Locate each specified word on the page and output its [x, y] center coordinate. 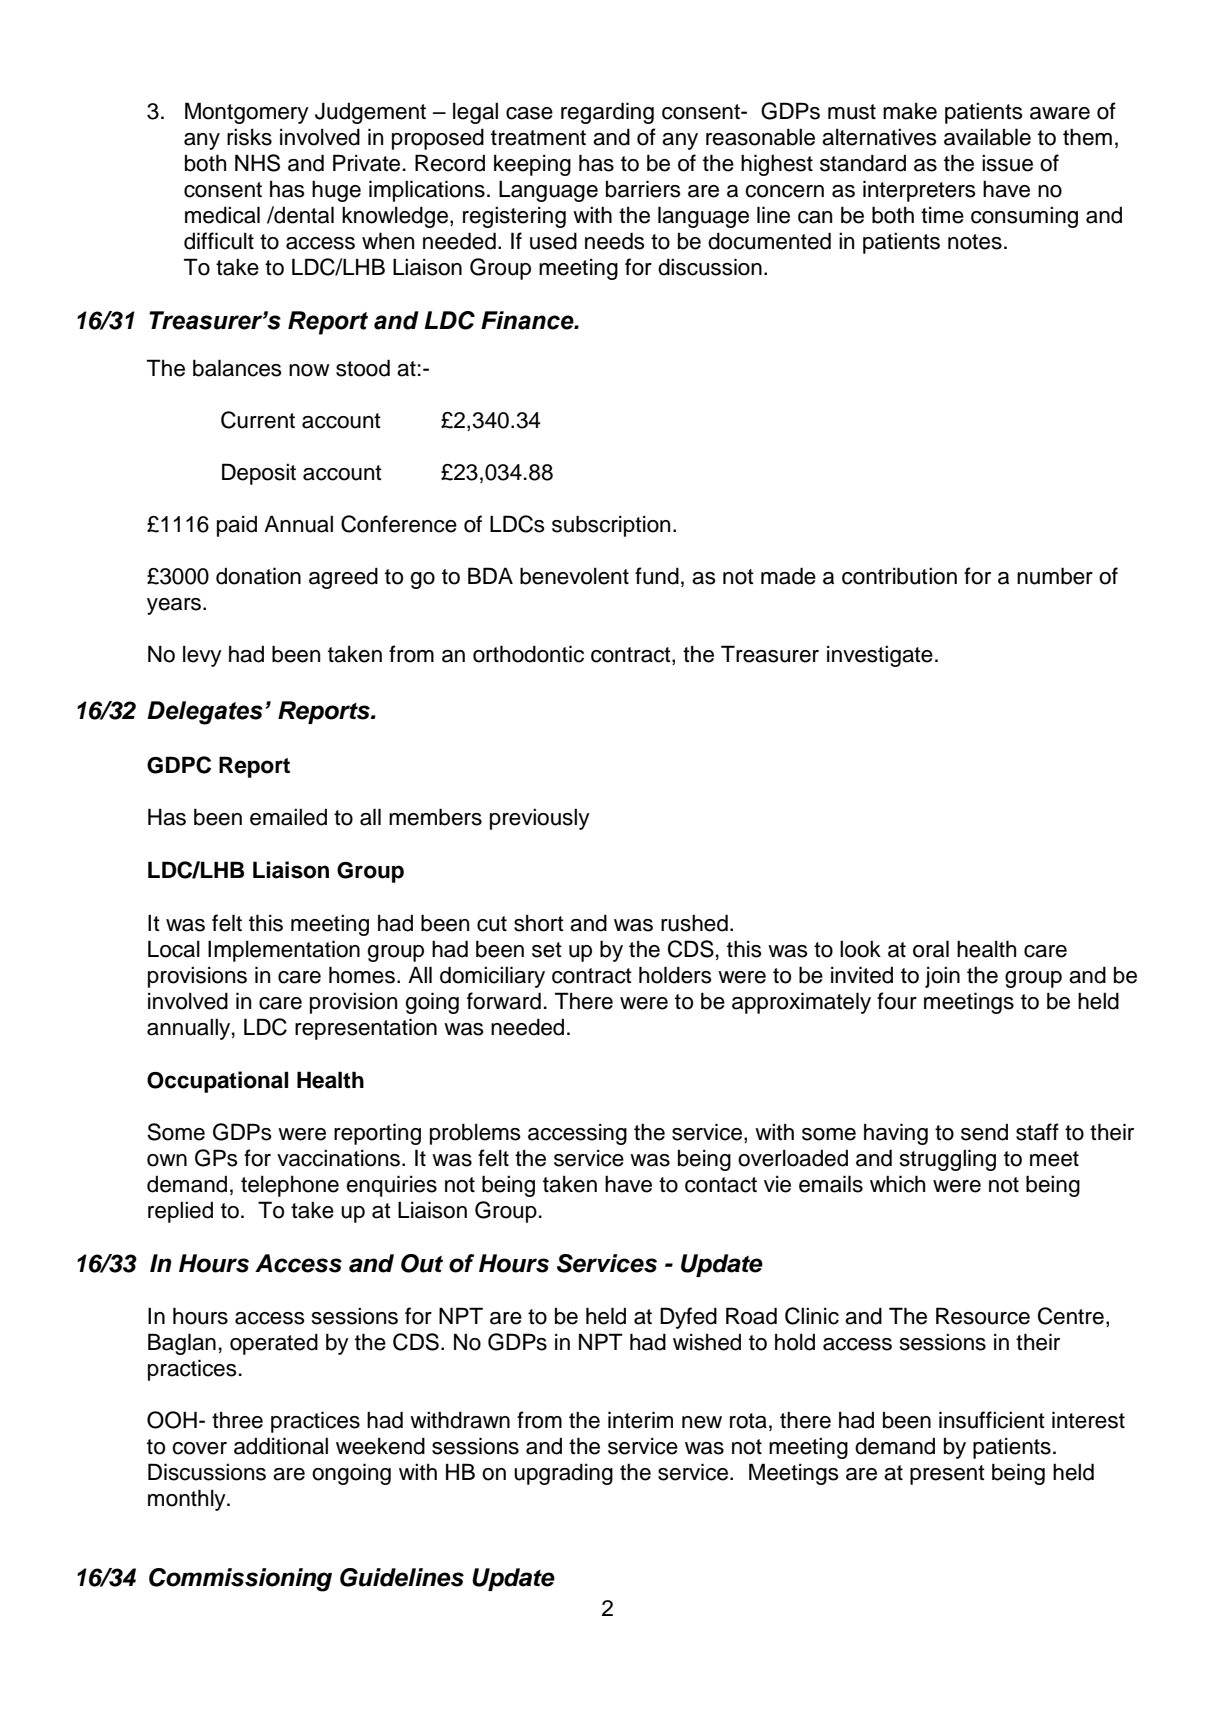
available [987, 137]
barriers [643, 189]
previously [540, 819]
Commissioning [240, 1580]
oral [931, 949]
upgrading [563, 1474]
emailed [288, 817]
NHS [257, 163]
